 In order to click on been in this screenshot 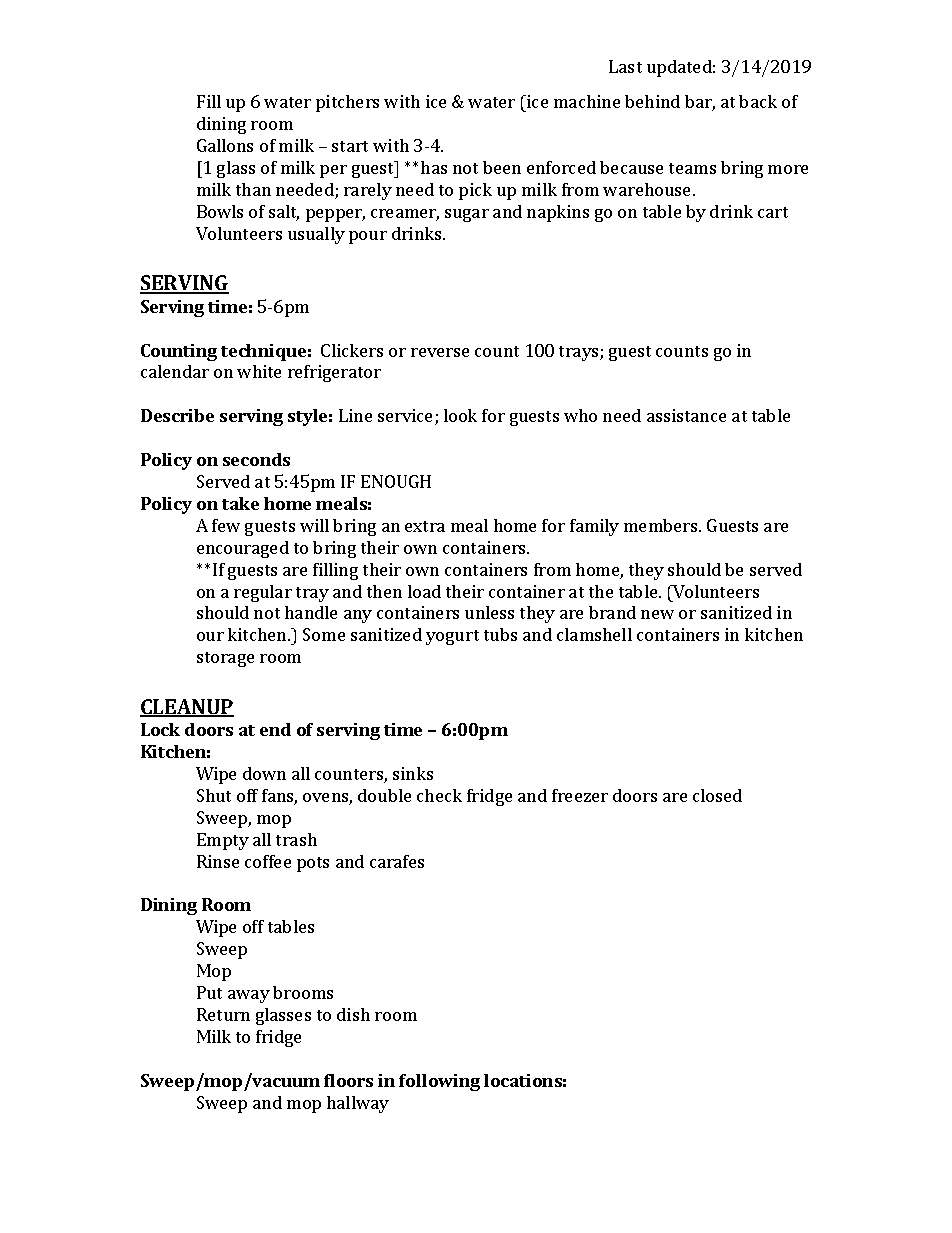, I will do `click(502, 167)`.
